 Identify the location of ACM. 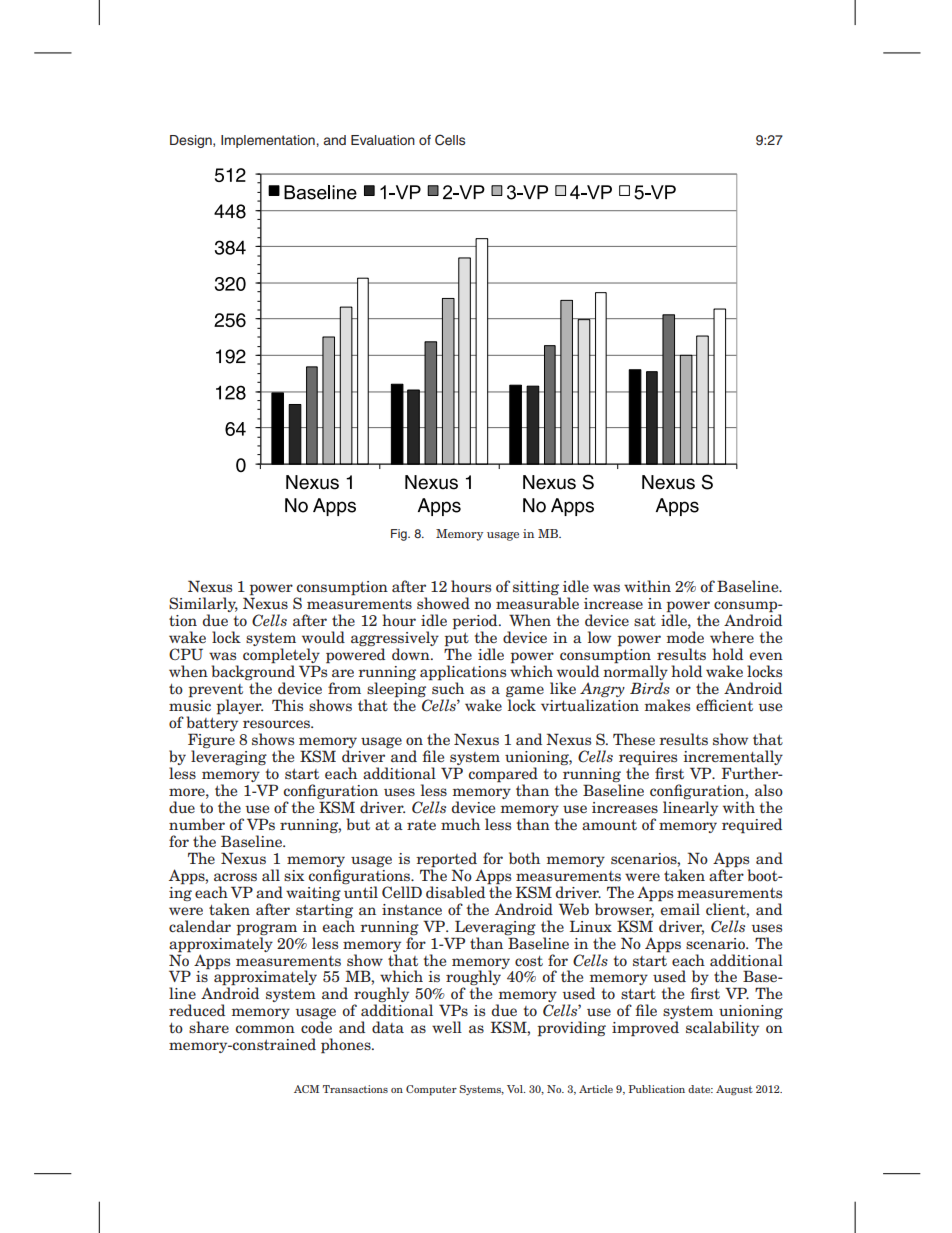
(306, 1089).
